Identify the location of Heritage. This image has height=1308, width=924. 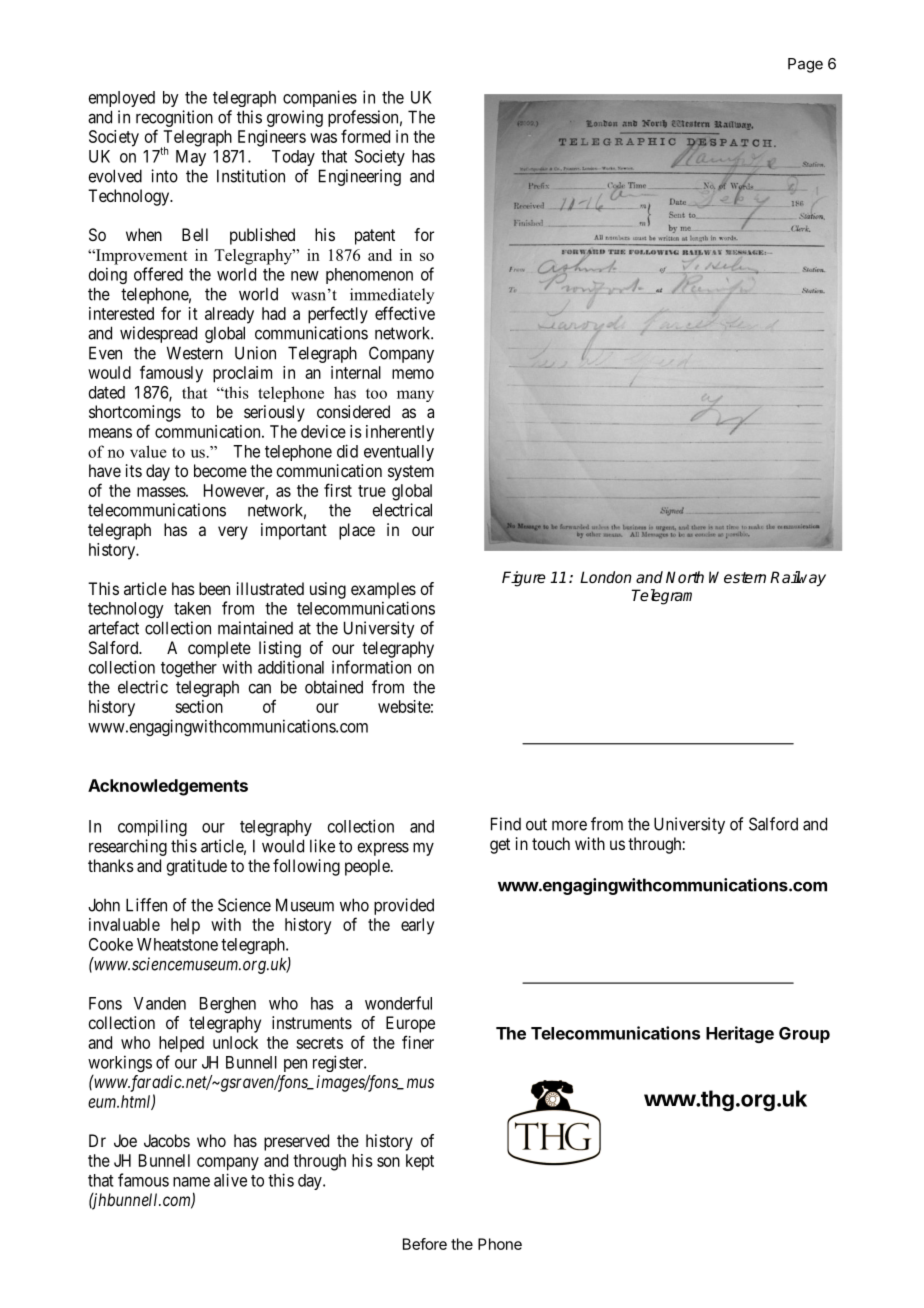
(740, 1034).
